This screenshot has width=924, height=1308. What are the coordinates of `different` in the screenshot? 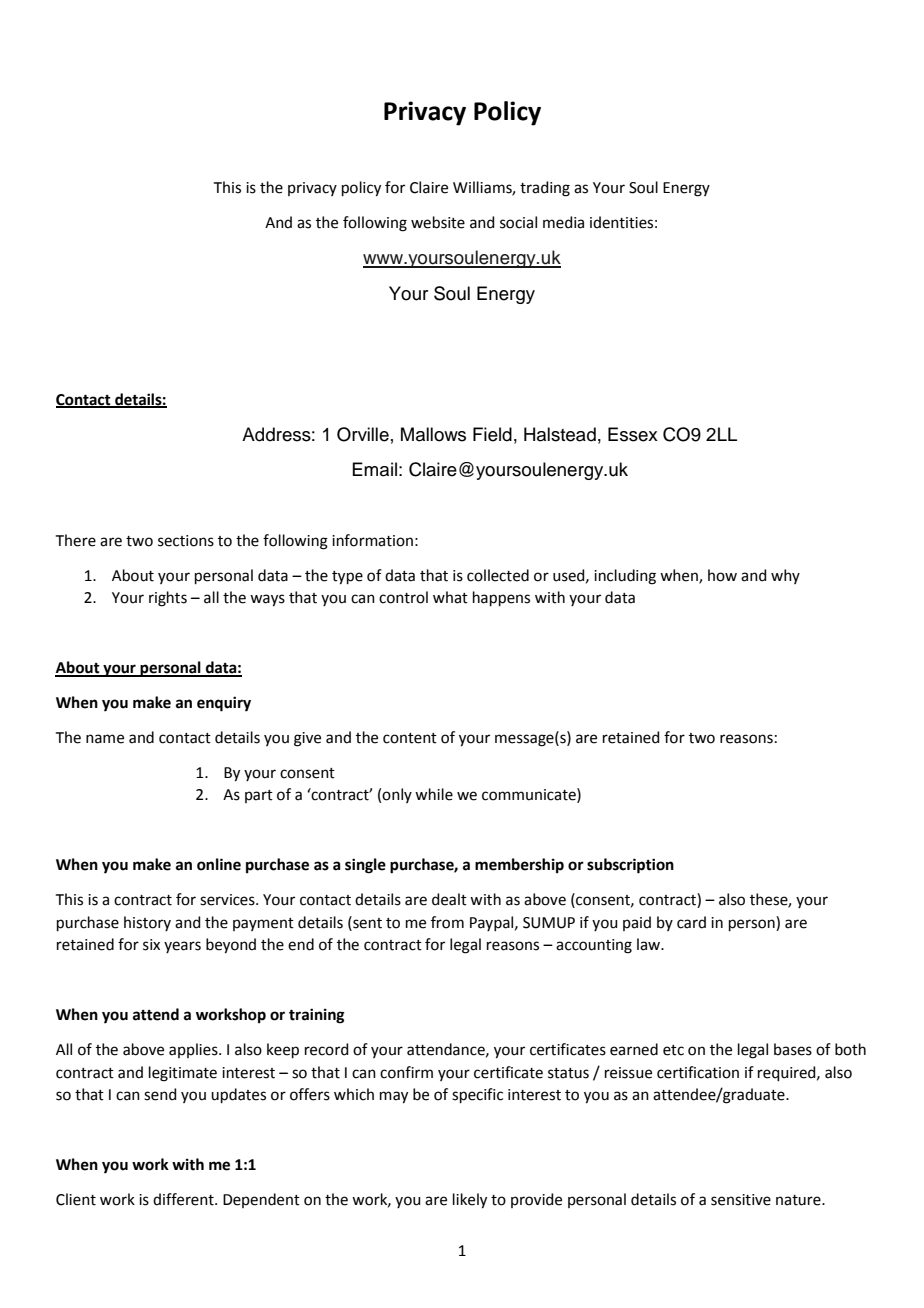 It's located at (184, 1199).
